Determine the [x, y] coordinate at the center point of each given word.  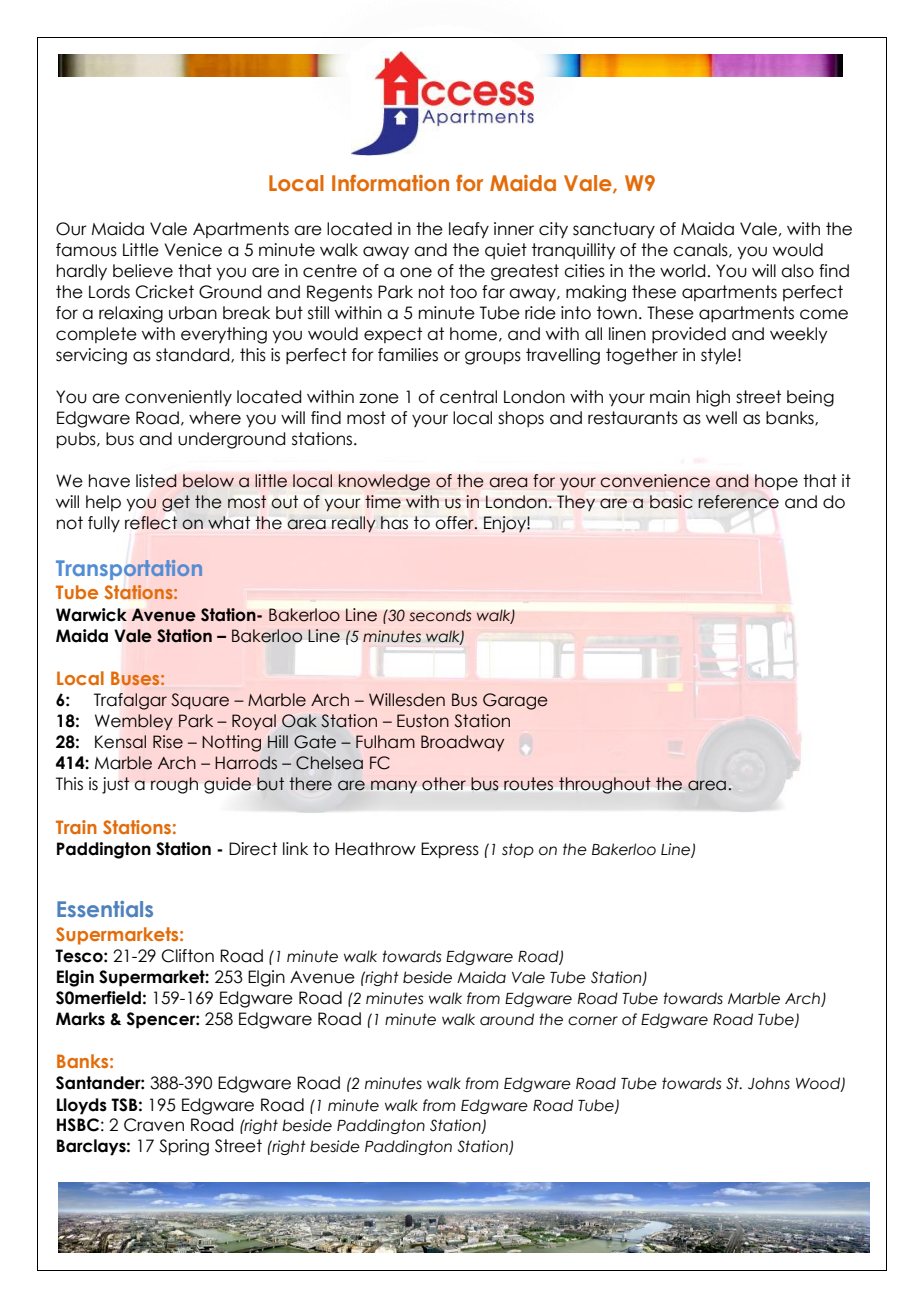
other [444, 783]
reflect [151, 523]
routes [528, 783]
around [507, 1019]
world [682, 271]
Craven [154, 1125]
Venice [193, 250]
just [116, 785]
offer [456, 523]
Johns [769, 1083]
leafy [469, 230]
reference [738, 502]
